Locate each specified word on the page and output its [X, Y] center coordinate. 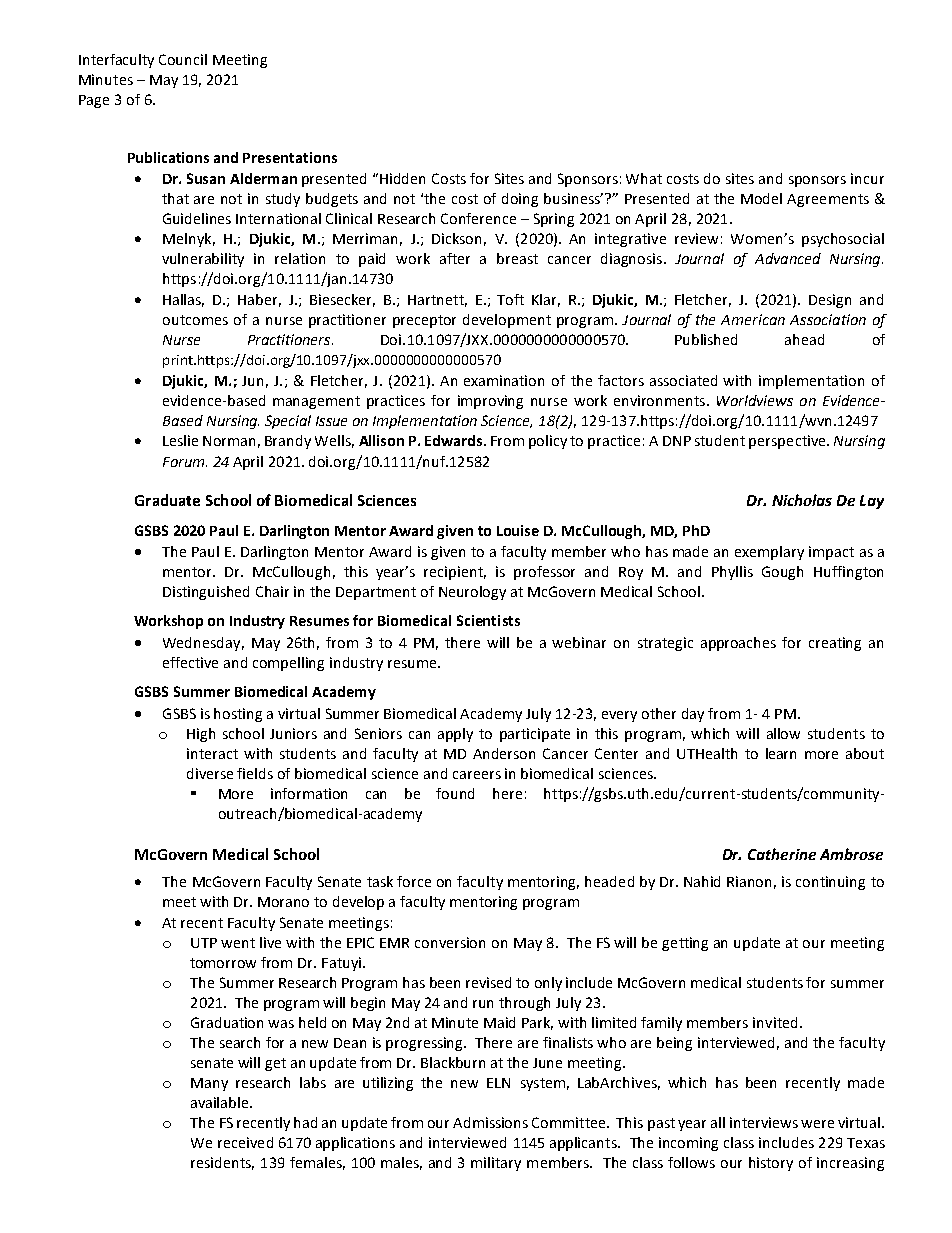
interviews [764, 1122]
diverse [210, 773]
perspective [788, 442]
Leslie [180, 440]
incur [867, 178]
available [221, 1102]
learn [781, 753]
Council [183, 59]
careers [477, 775]
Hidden [402, 178]
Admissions [490, 1122]
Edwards [455, 440]
